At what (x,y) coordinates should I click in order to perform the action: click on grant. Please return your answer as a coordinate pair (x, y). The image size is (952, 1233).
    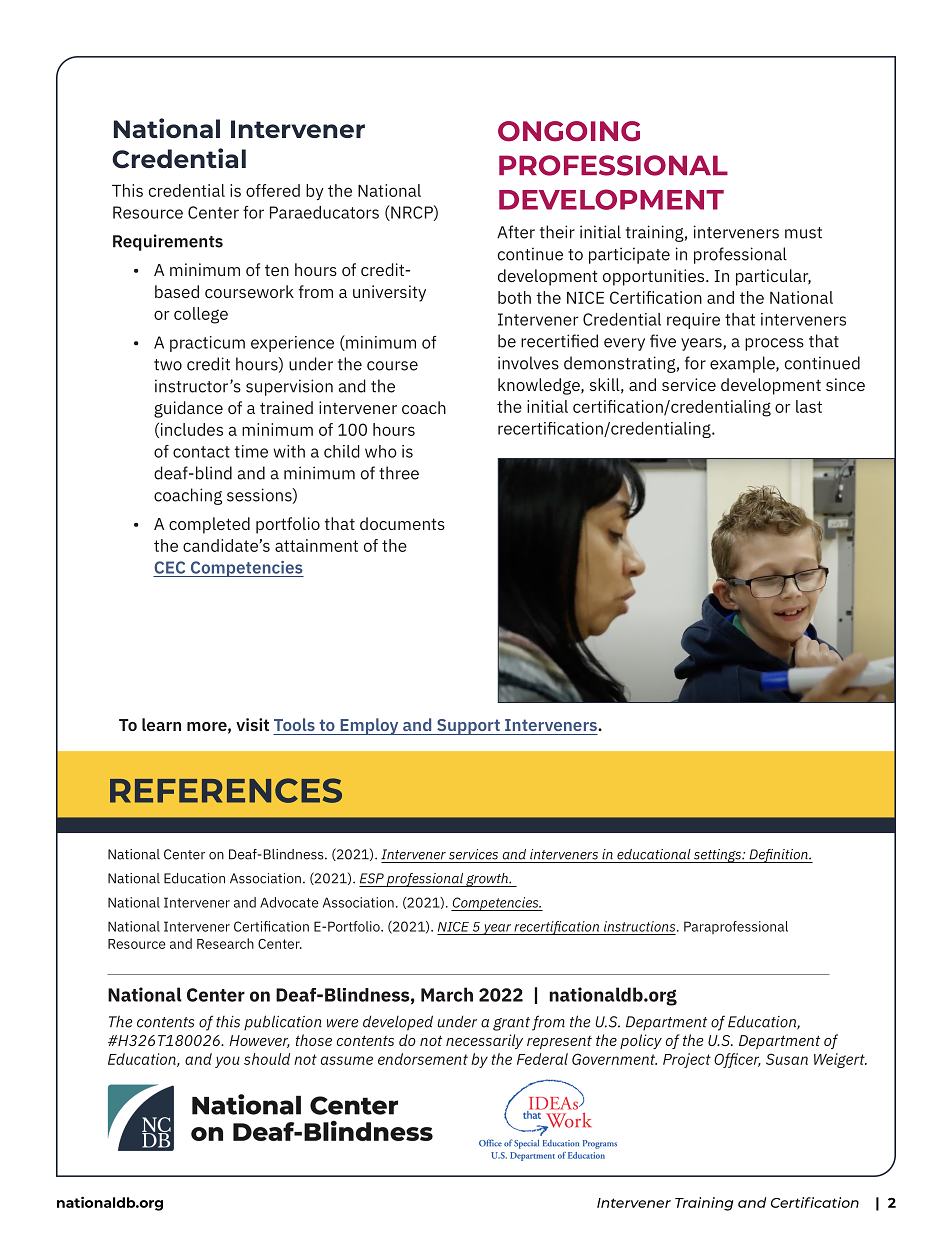
    Looking at the image, I should click on (511, 1024).
